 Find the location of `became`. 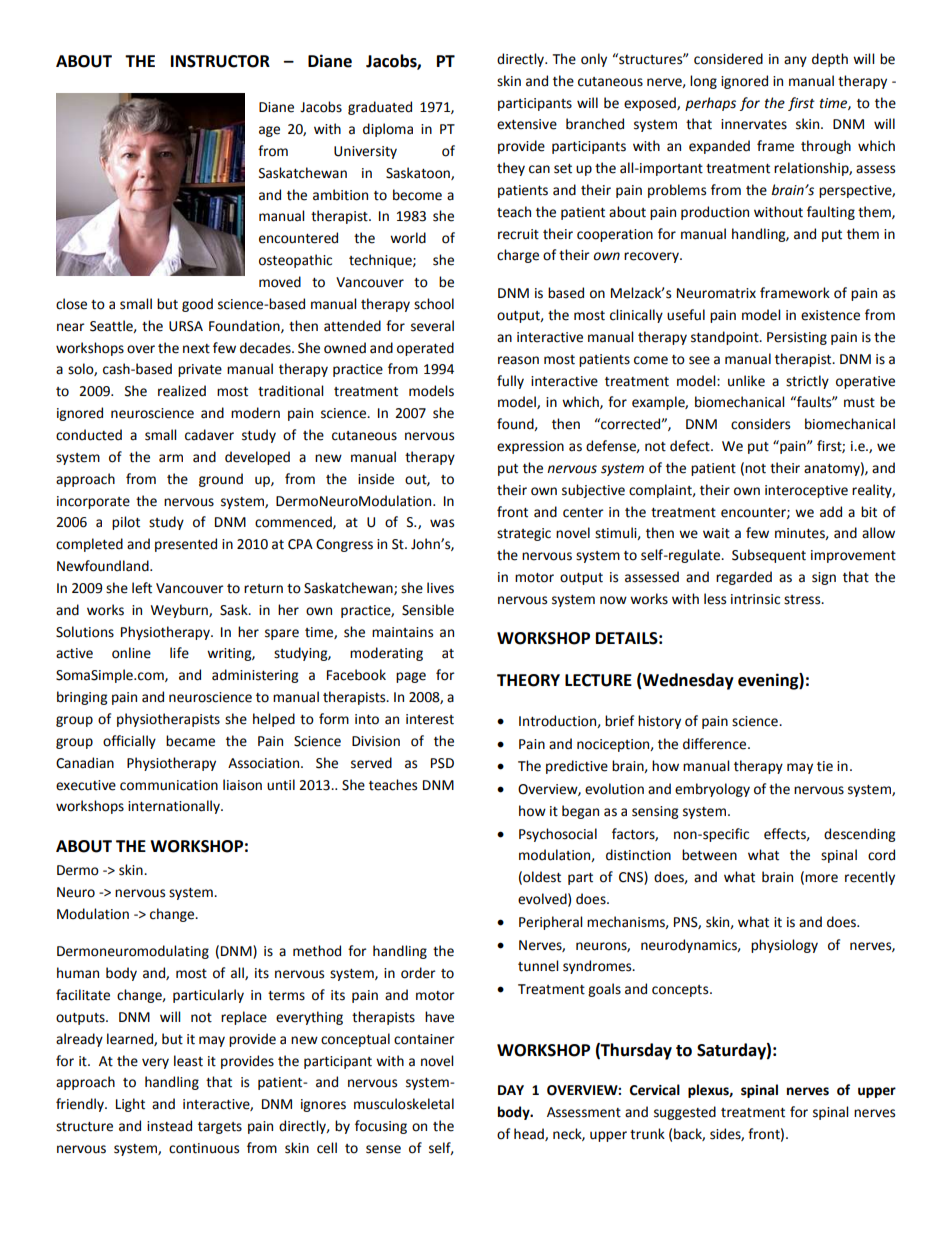

became is located at coordinates (190, 741).
